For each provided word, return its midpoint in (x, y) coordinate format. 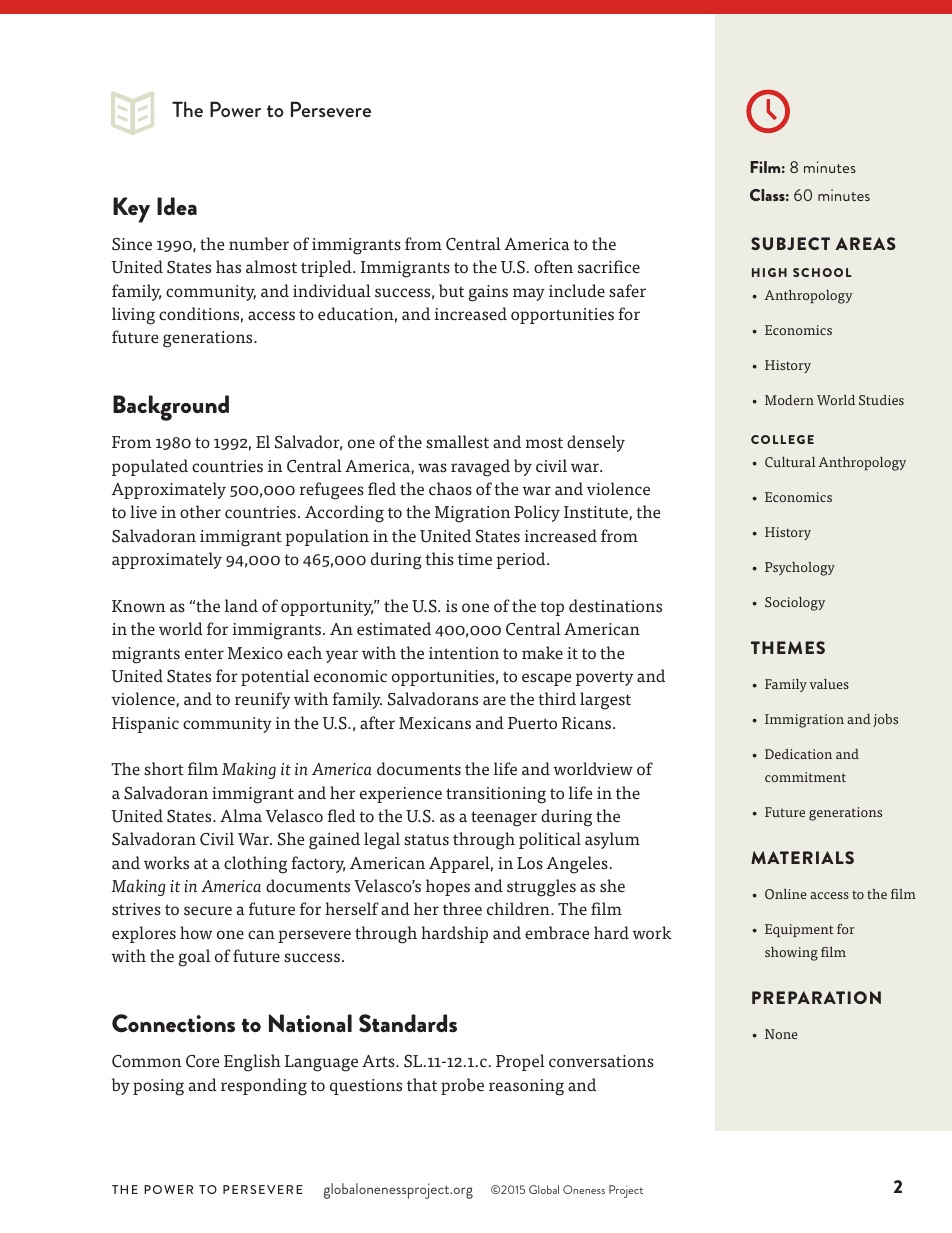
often (553, 267)
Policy (537, 513)
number (259, 244)
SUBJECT (790, 243)
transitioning (496, 795)
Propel (520, 1062)
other (200, 512)
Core (202, 1061)
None (781, 1034)
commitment (805, 777)
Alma (241, 816)
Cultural (790, 462)
